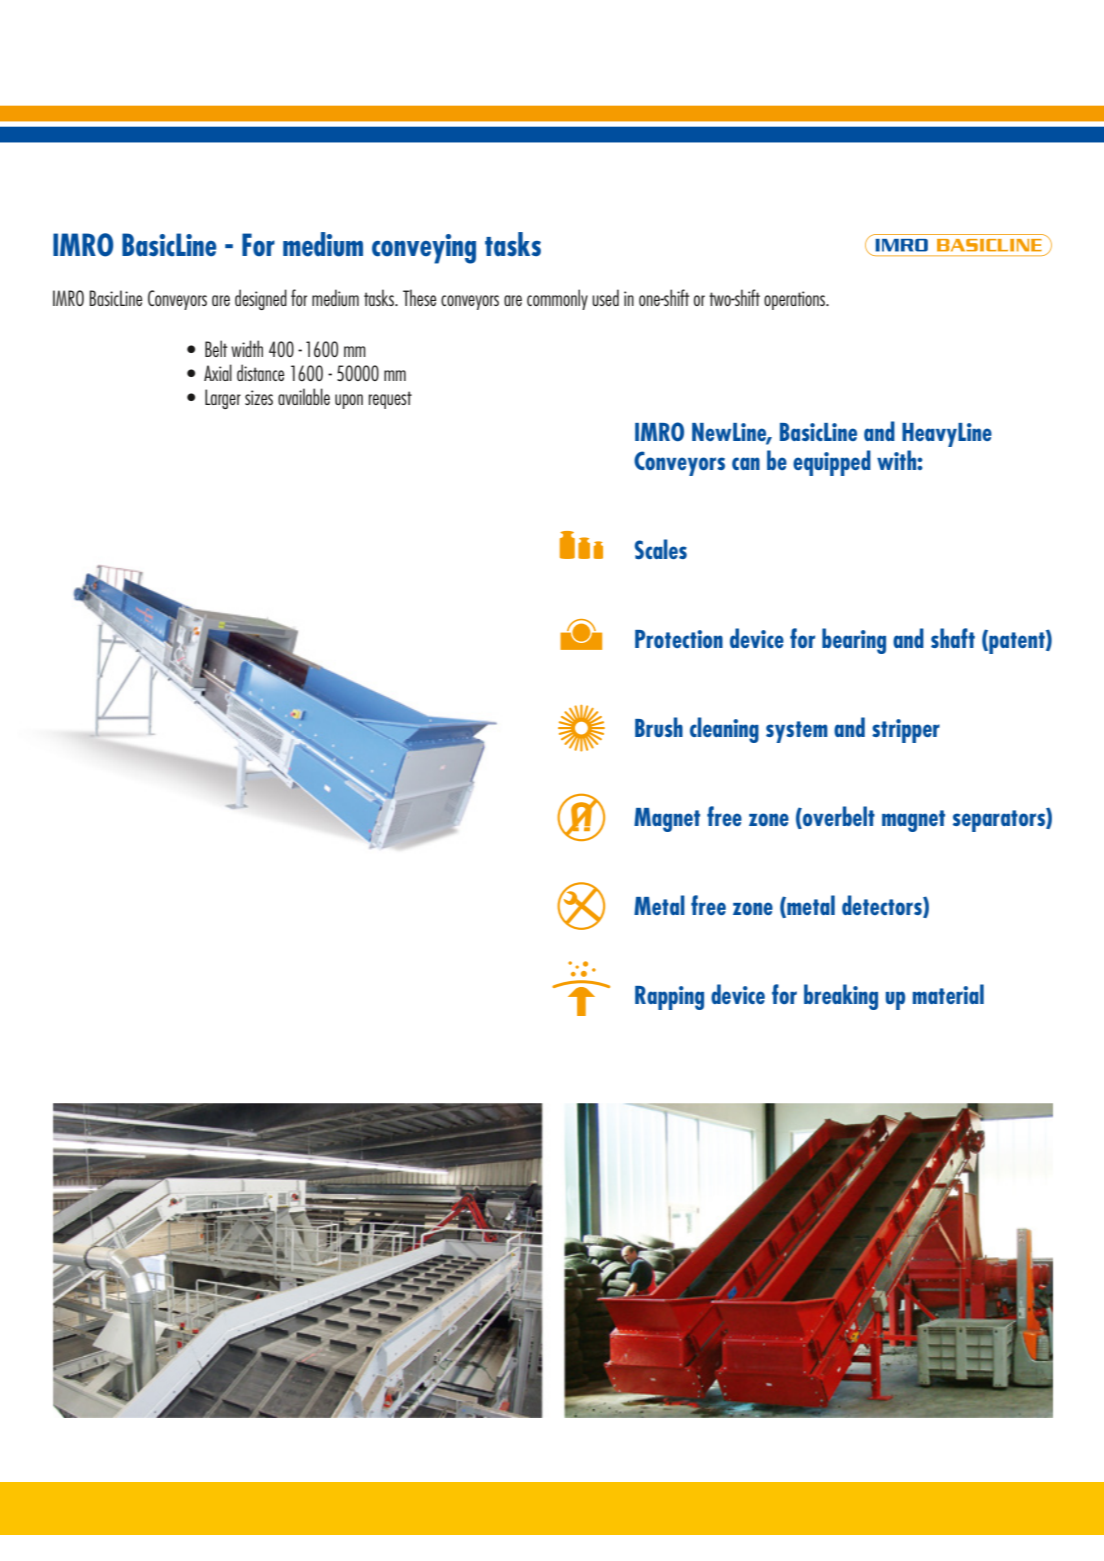 The image size is (1104, 1561). Describe the element at coordinates (261, 299) in the image. I see `designed` at that location.
